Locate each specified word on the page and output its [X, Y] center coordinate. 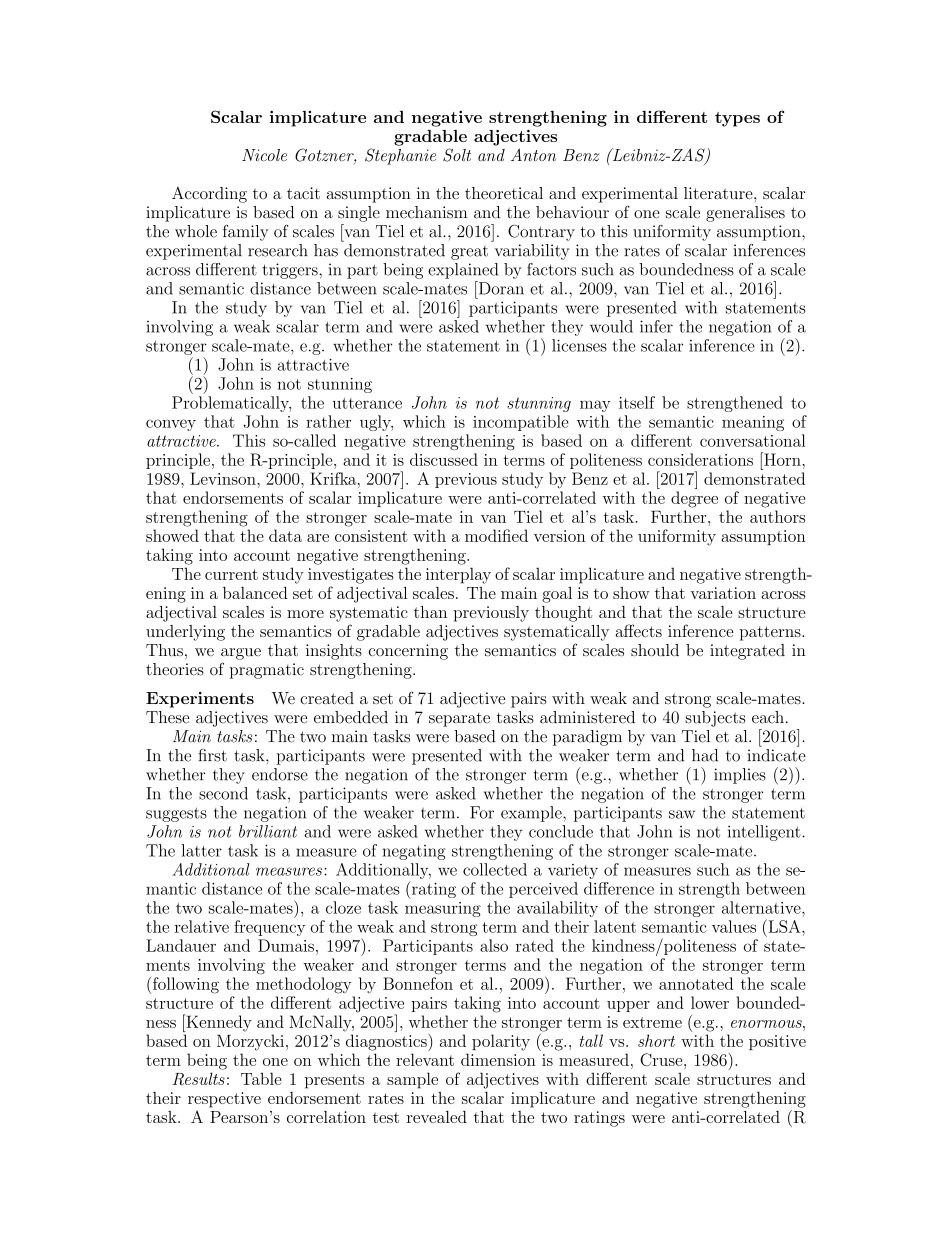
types [737, 119]
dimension [498, 1059]
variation [723, 593]
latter [201, 850]
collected [495, 869]
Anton [533, 154]
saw [682, 814]
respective [224, 1100]
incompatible [521, 423]
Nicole [264, 155]
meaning [753, 423]
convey [171, 425]
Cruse [662, 1059]
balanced [255, 592]
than [430, 612]
